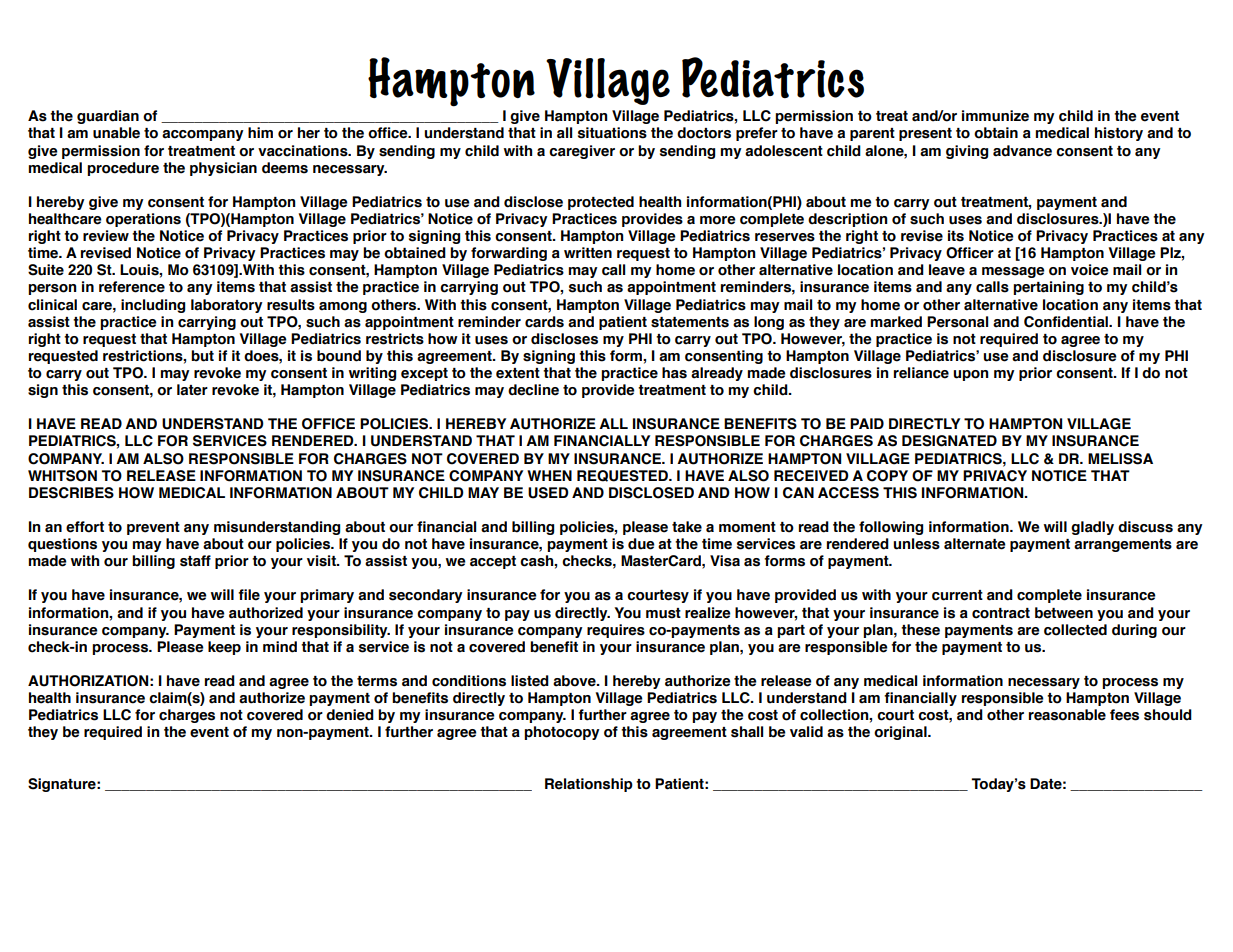 Image resolution: width=1233 pixels, height=952 pixels. Describe the element at coordinates (153, 306) in the screenshot. I see `including` at that location.
